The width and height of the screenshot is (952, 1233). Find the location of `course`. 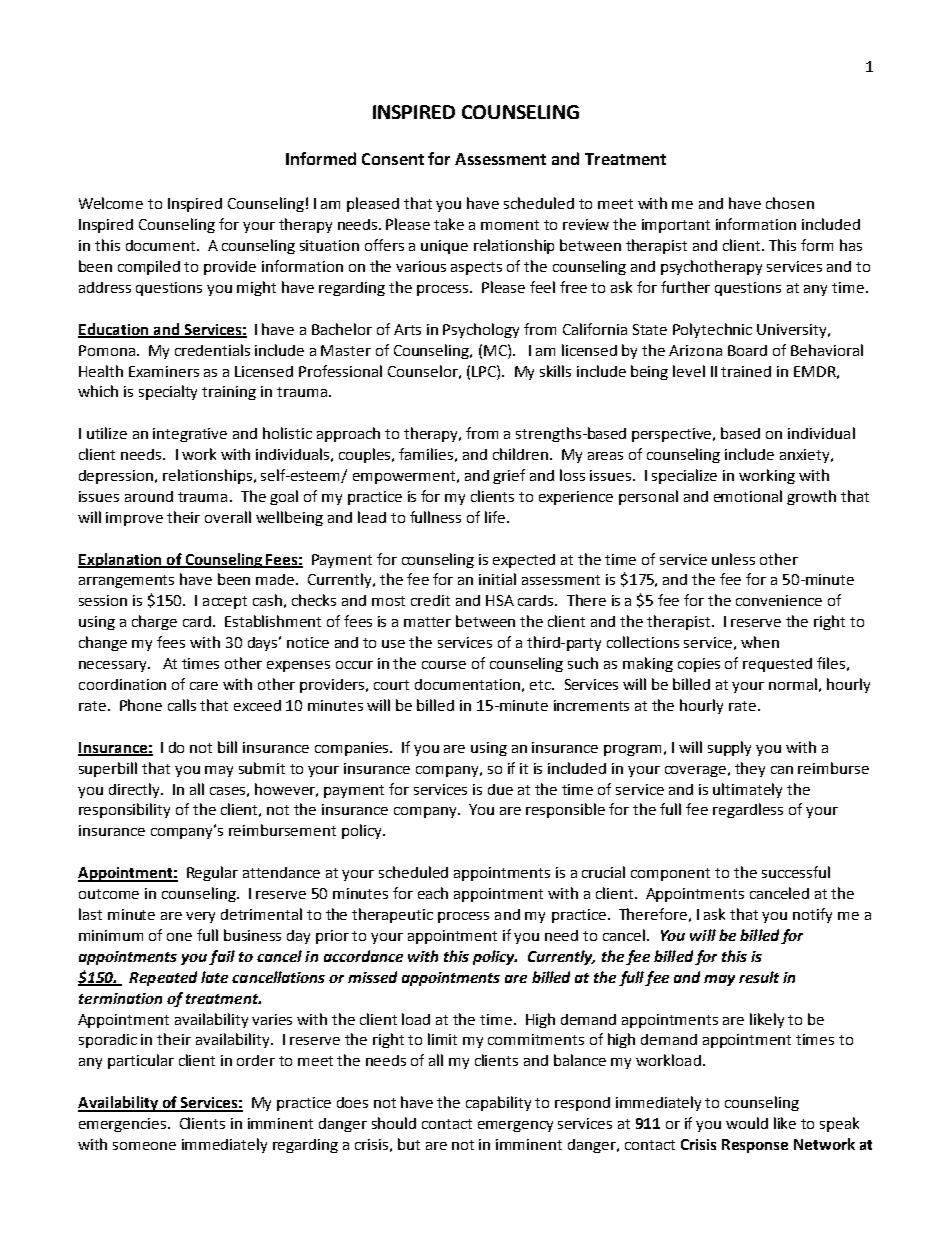

course is located at coordinates (444, 665).
